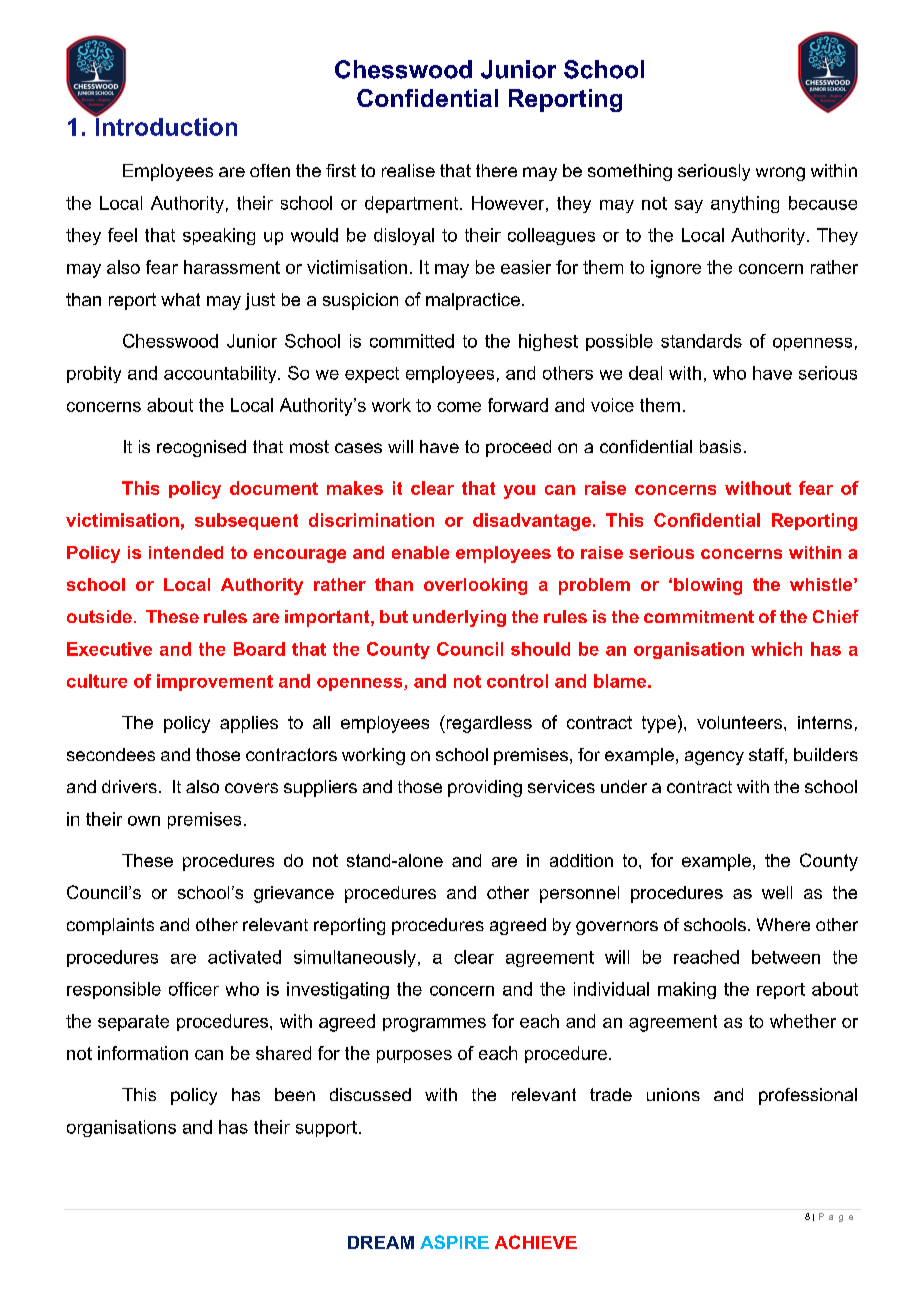  Describe the element at coordinates (194, 989) in the screenshot. I see `officer` at that location.
